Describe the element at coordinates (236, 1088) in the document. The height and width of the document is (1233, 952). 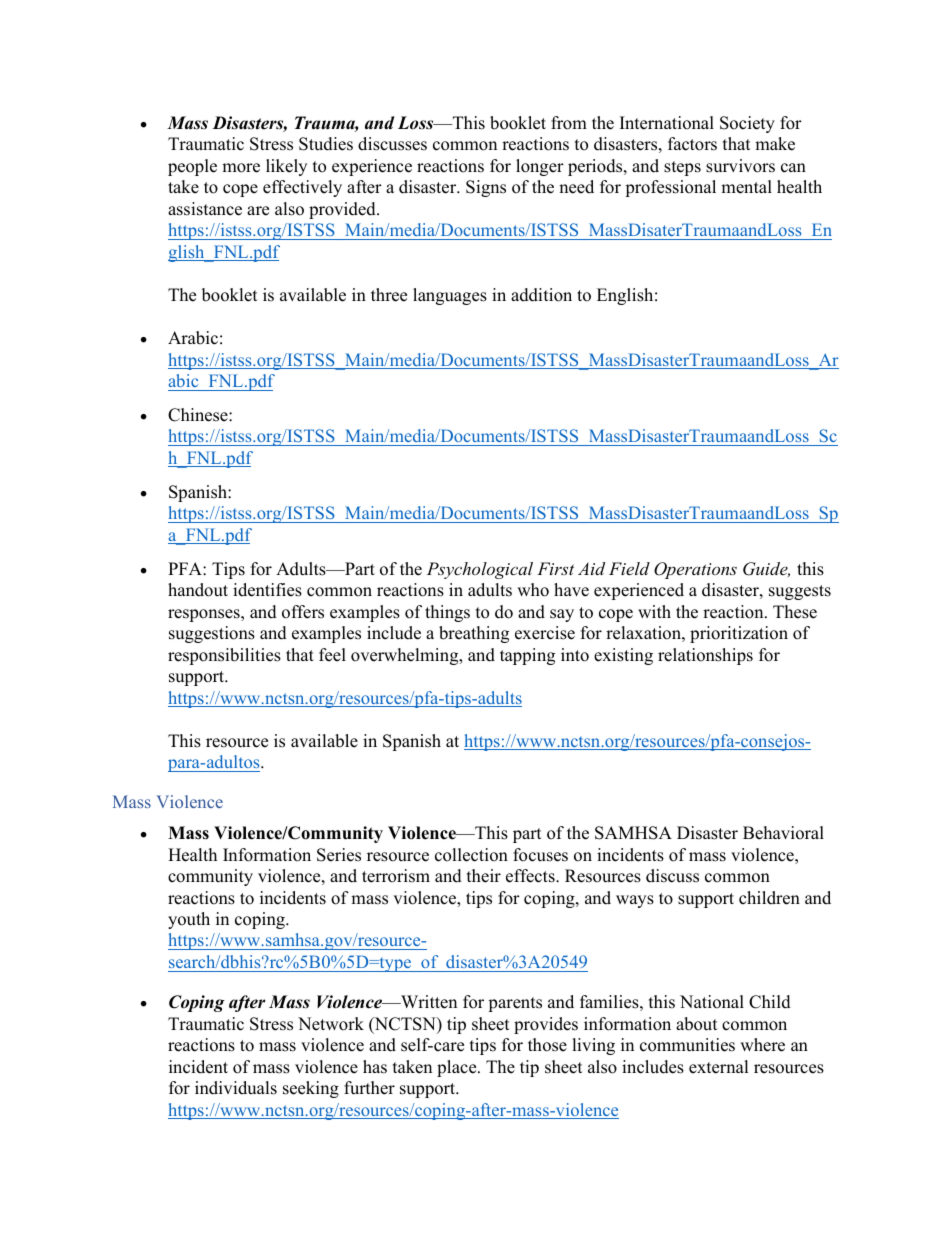
I see `individuals` at that location.
